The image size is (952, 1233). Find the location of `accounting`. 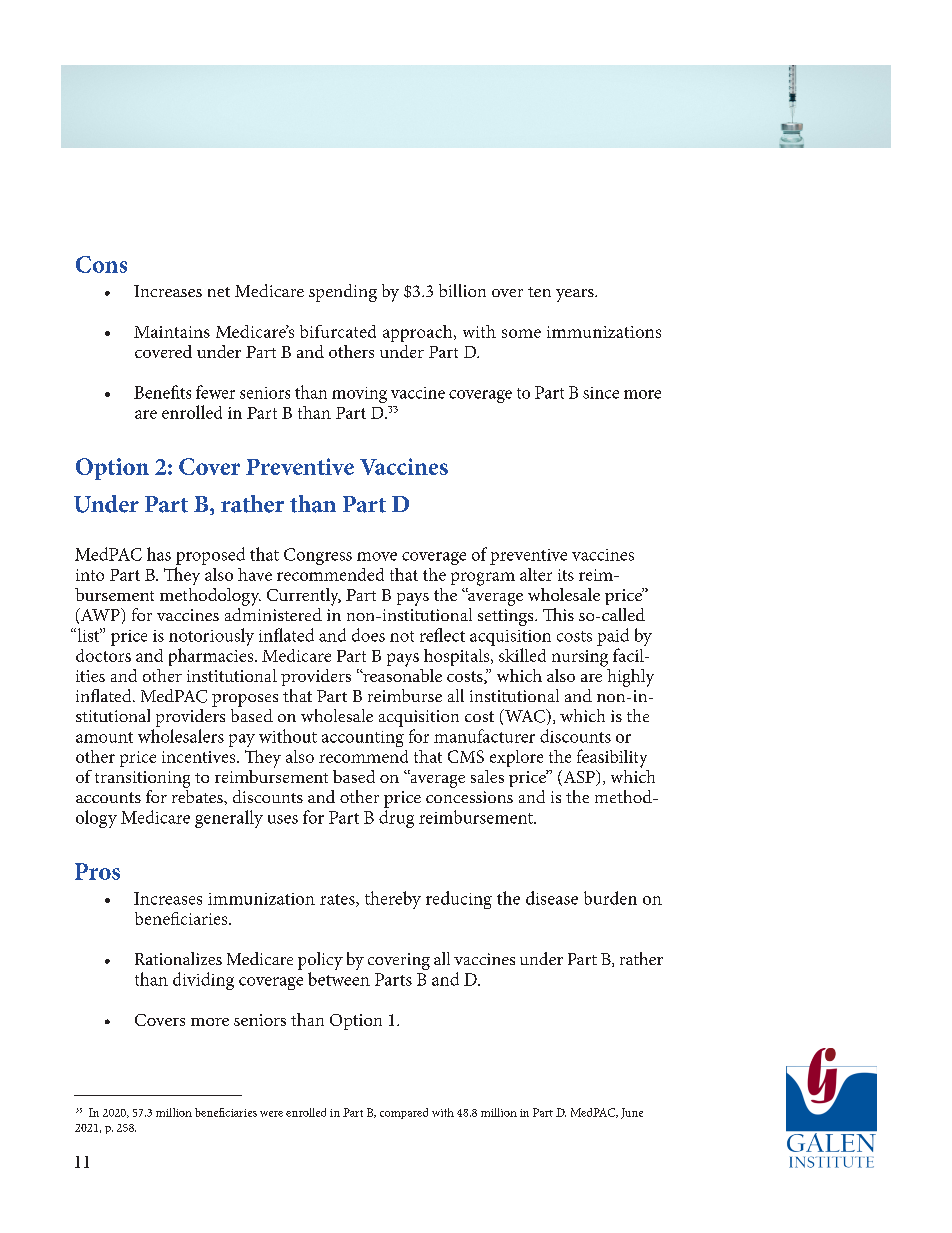

accounting is located at coordinates (363, 739).
